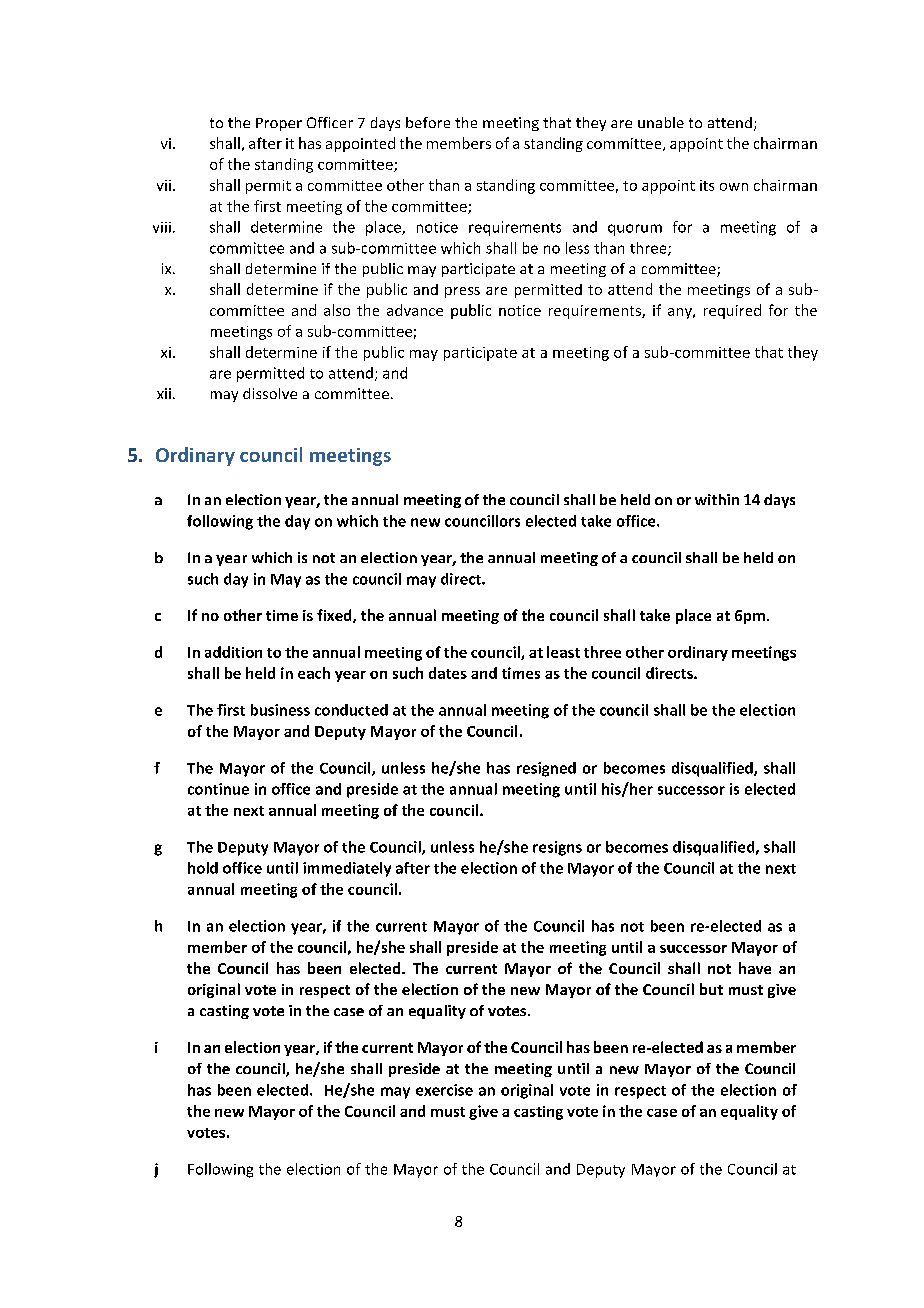  What do you see at coordinates (661, 122) in the page?
I see `unable` at bounding box center [661, 122].
